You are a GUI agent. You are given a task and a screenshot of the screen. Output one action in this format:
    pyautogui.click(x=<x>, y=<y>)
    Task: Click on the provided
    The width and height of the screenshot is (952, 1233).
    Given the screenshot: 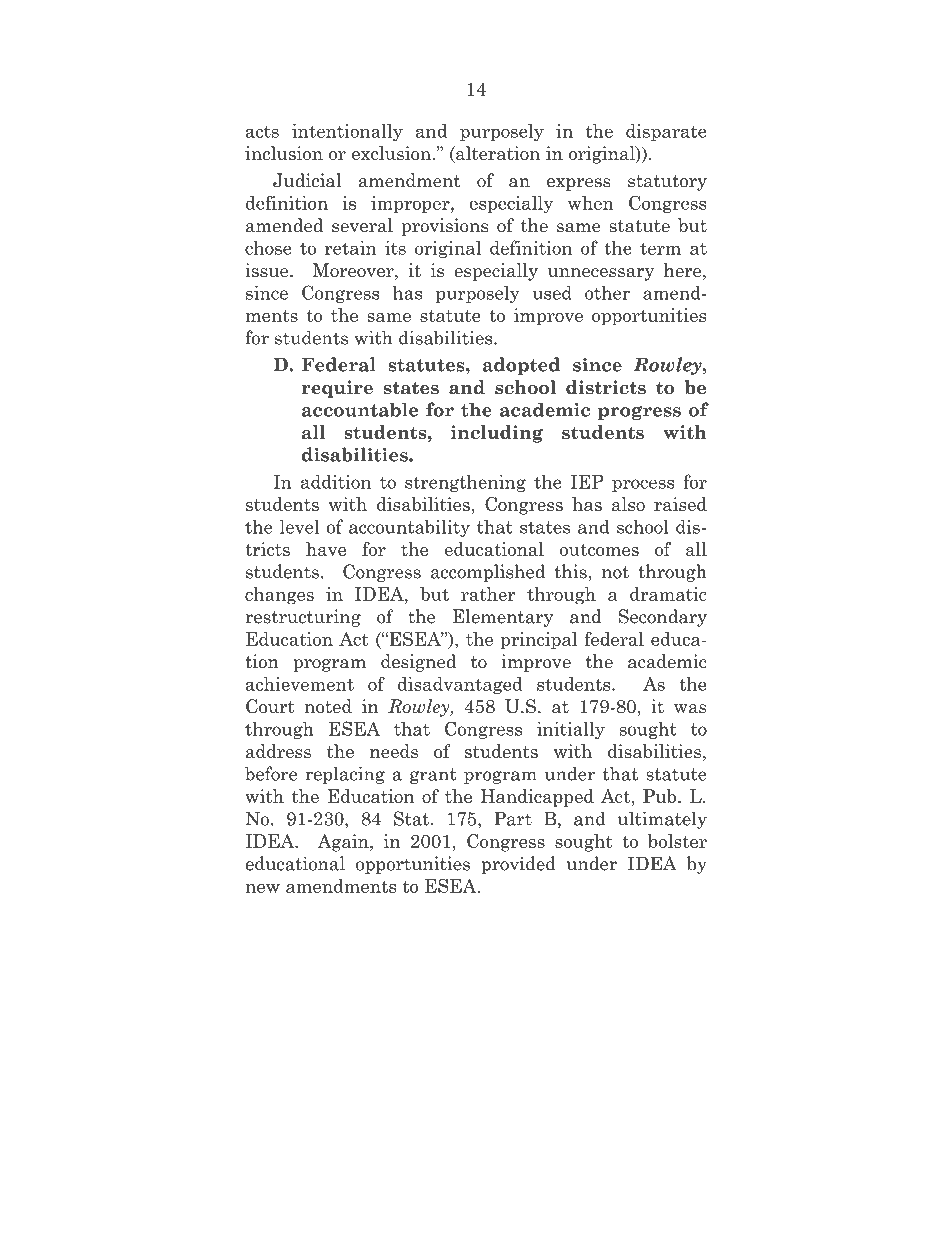 What is the action you would take?
    pyautogui.click(x=518, y=865)
